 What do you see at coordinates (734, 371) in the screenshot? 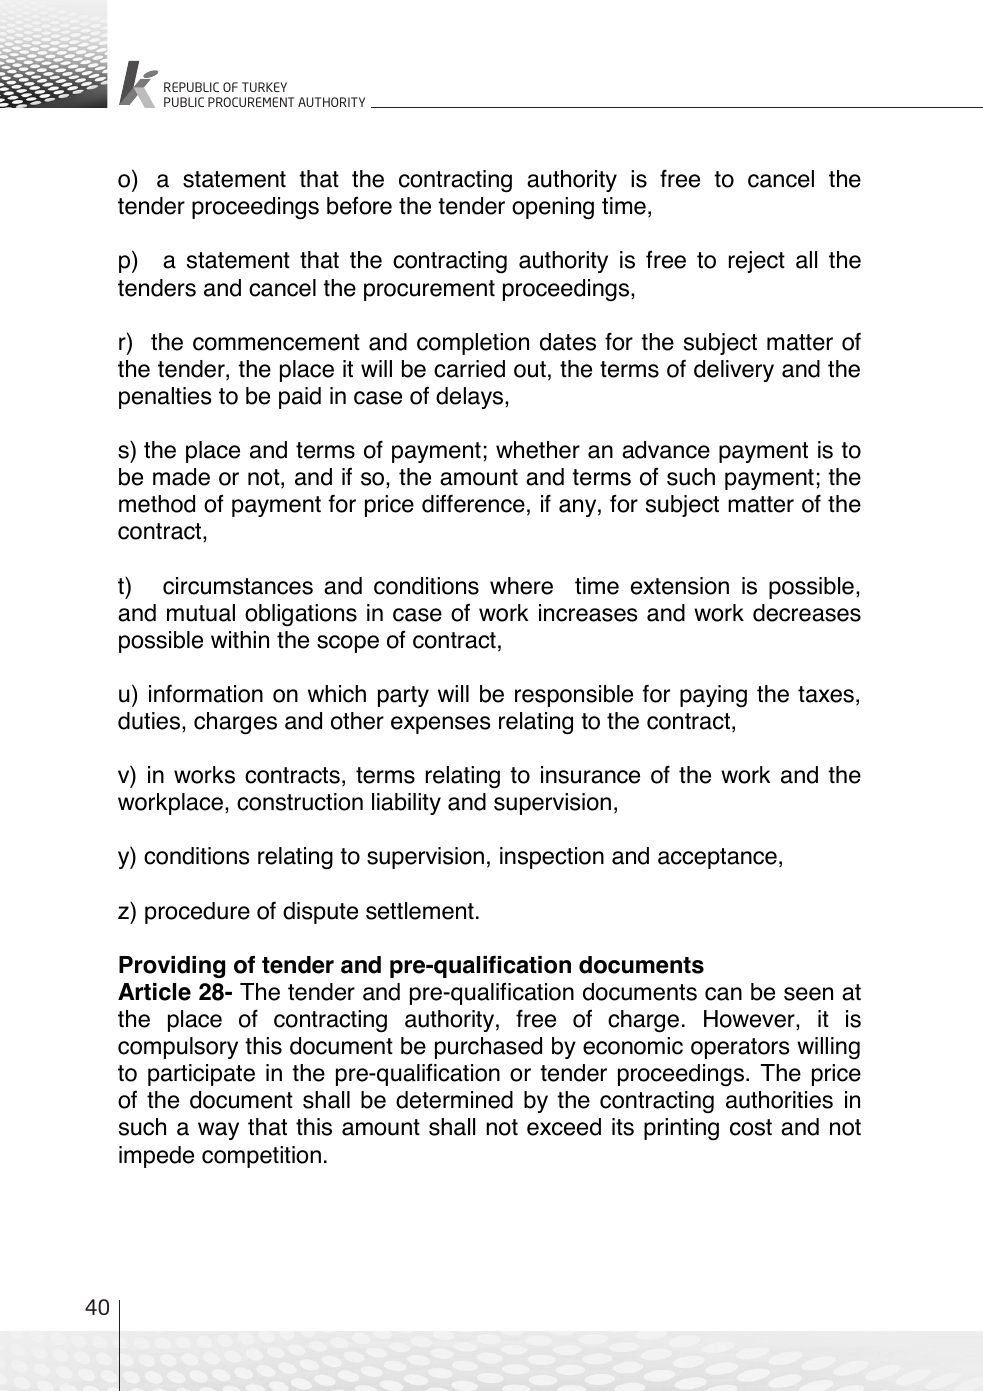
I see `delivery` at bounding box center [734, 371].
